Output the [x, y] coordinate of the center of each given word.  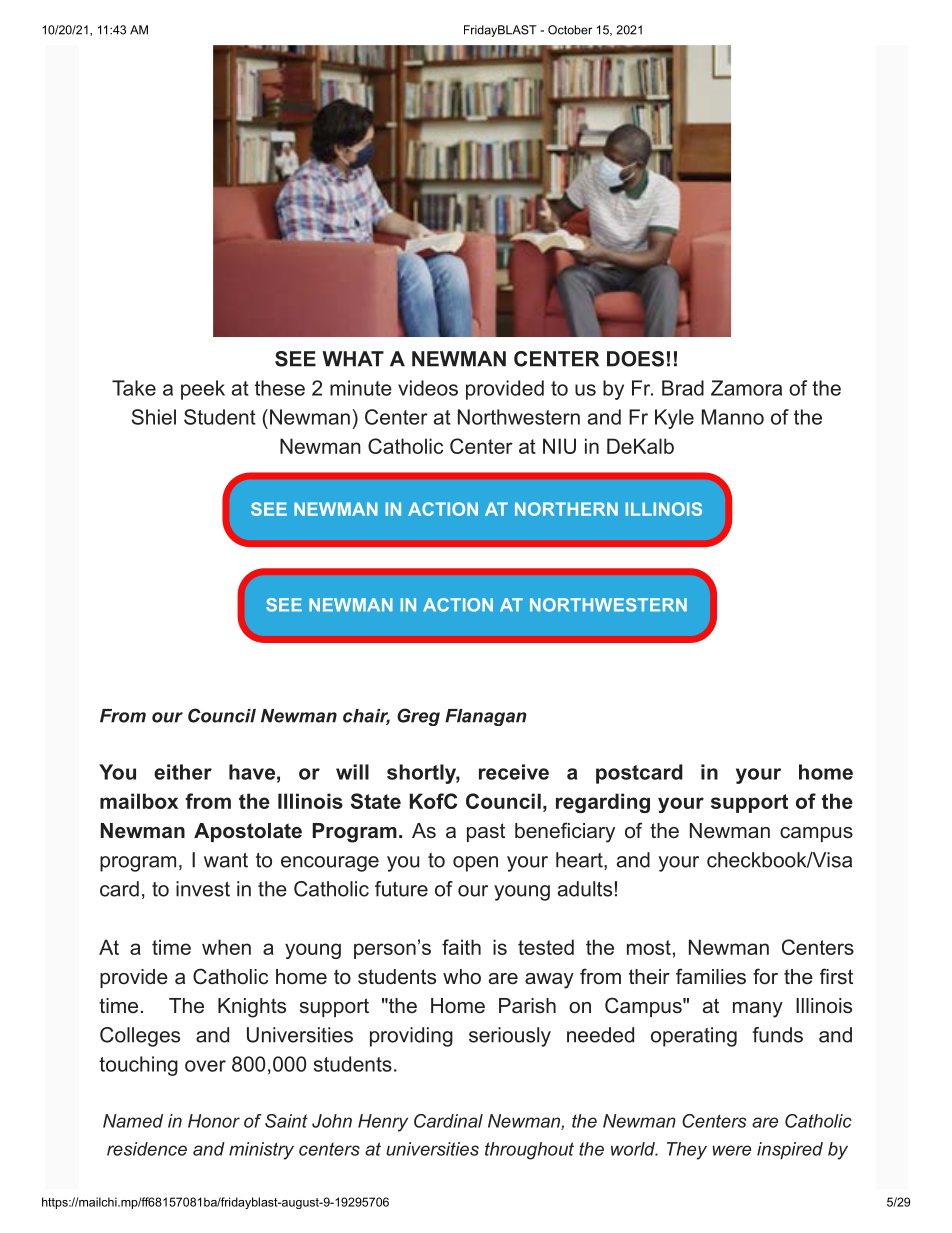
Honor [214, 1121]
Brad [683, 388]
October [570, 30]
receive [514, 772]
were [731, 1150]
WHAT [353, 359]
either [183, 772]
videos [428, 388]
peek [203, 390]
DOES [635, 359]
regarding [603, 803]
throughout [529, 1151]
